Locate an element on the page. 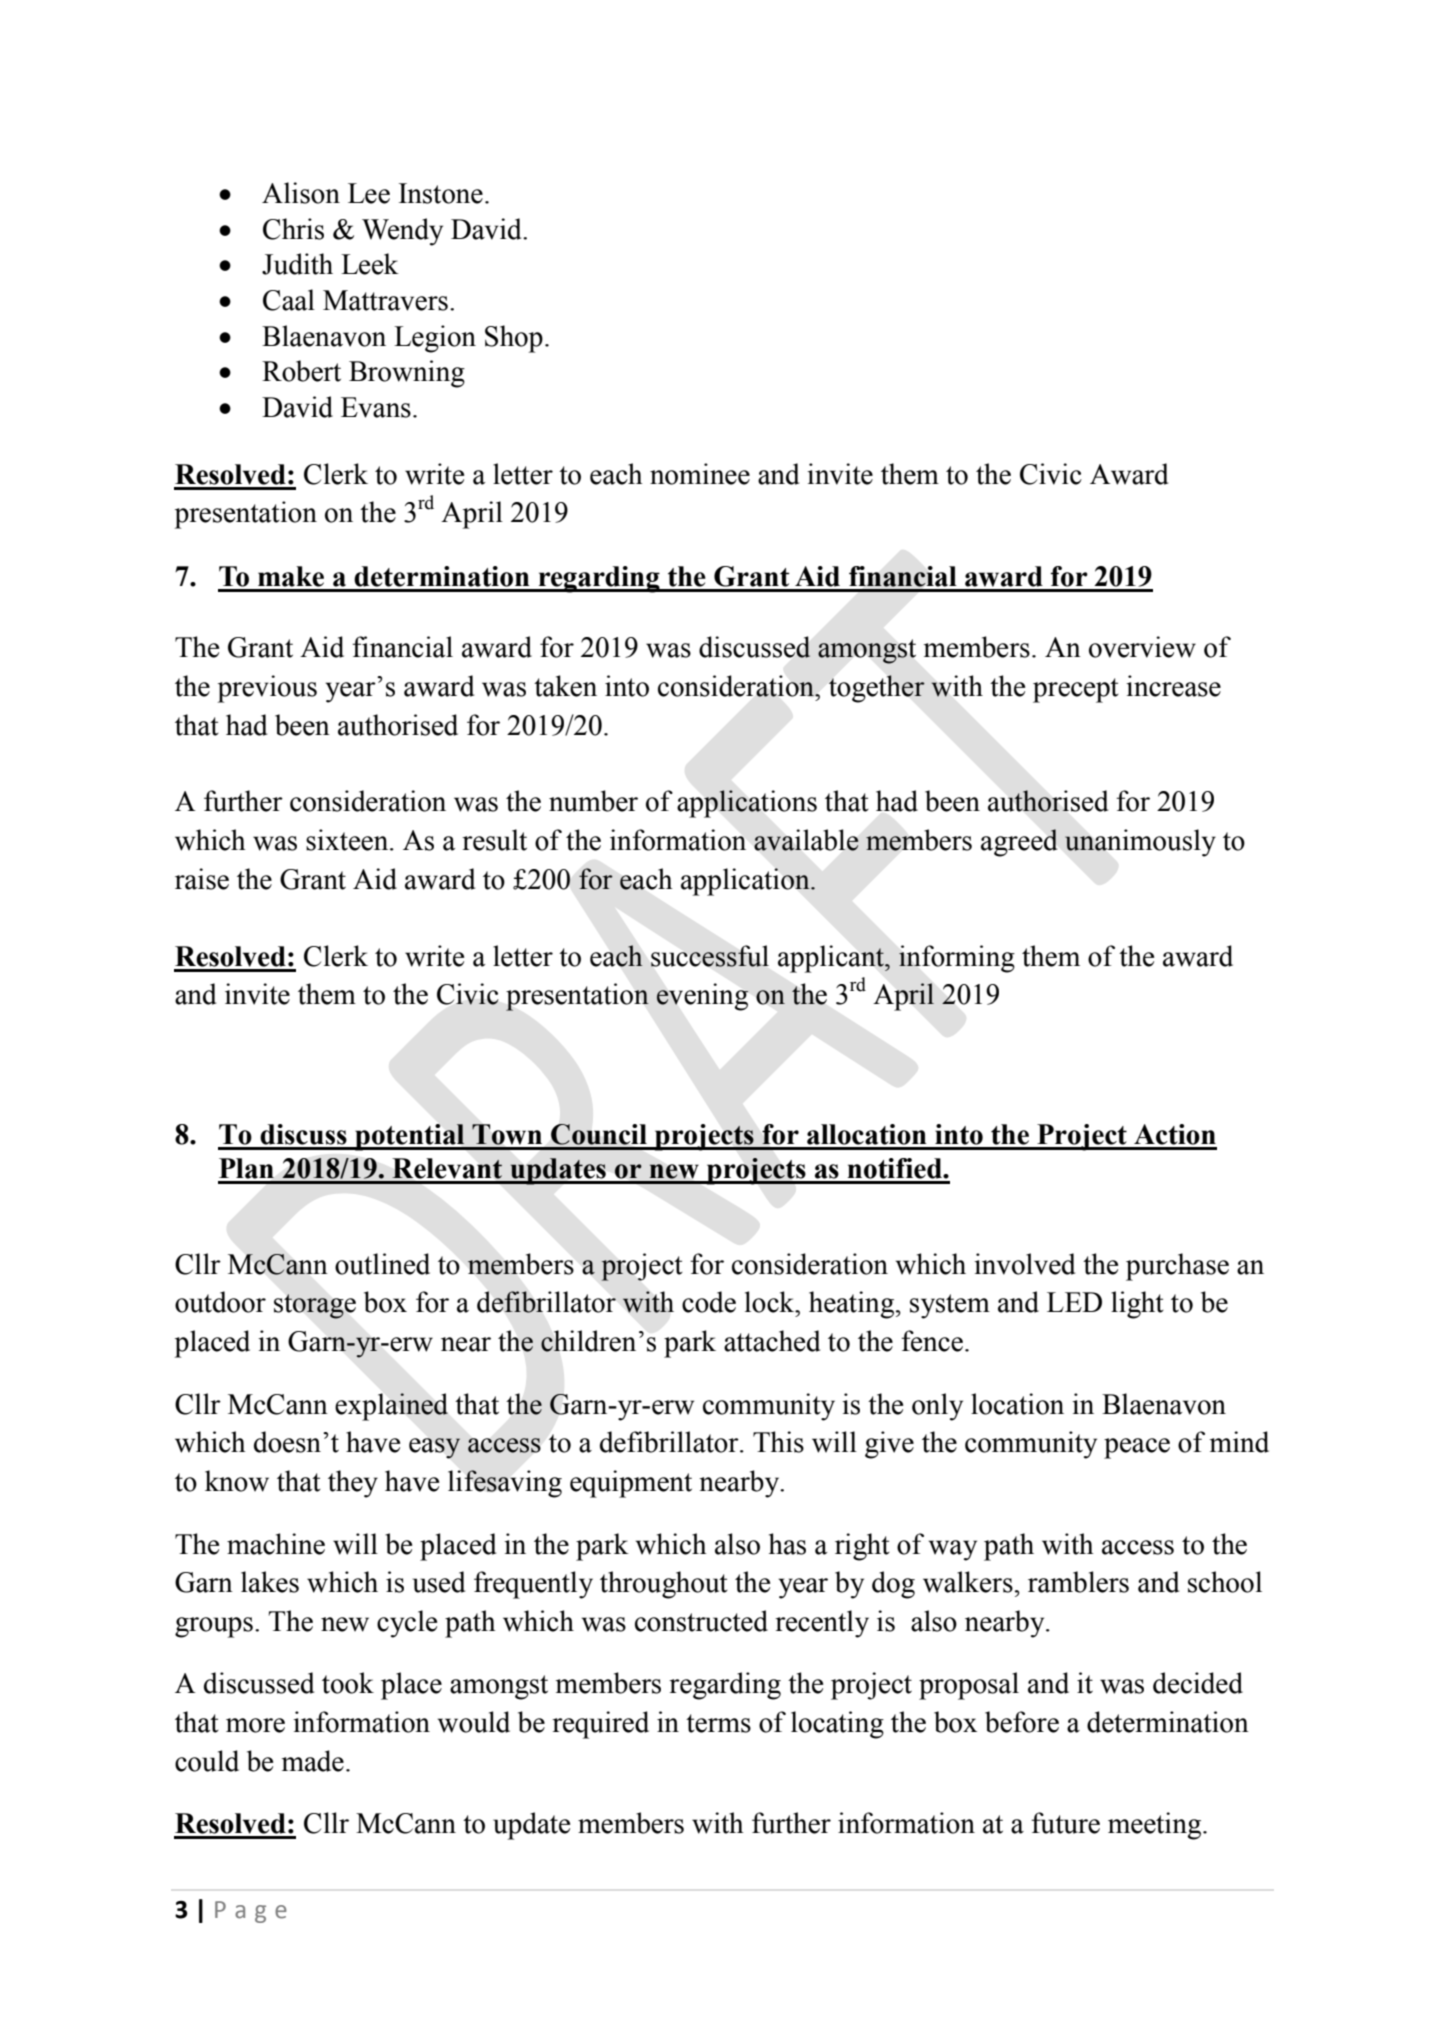  Shop is located at coordinates (514, 339).
